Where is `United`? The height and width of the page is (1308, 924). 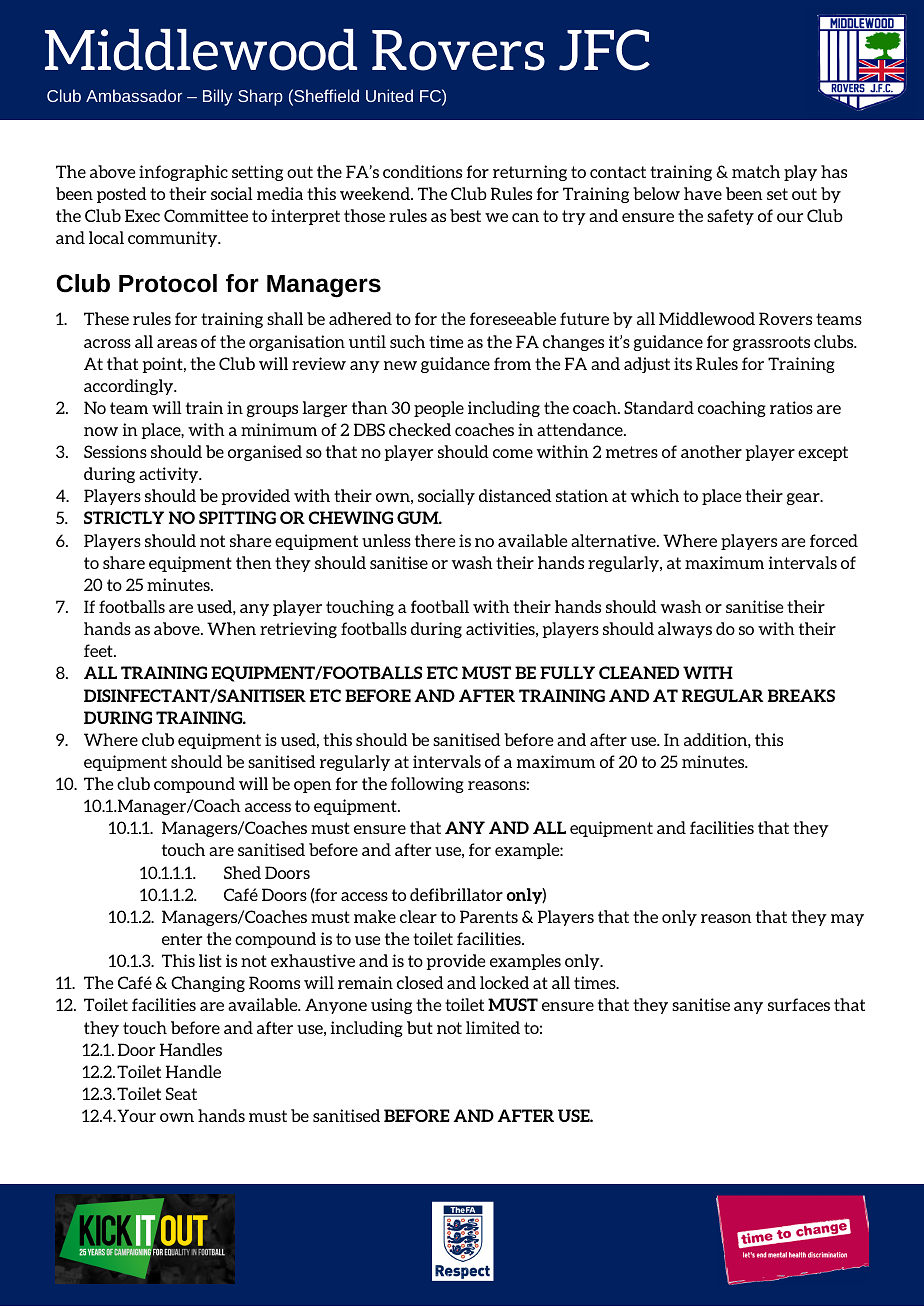 United is located at coordinates (389, 95).
